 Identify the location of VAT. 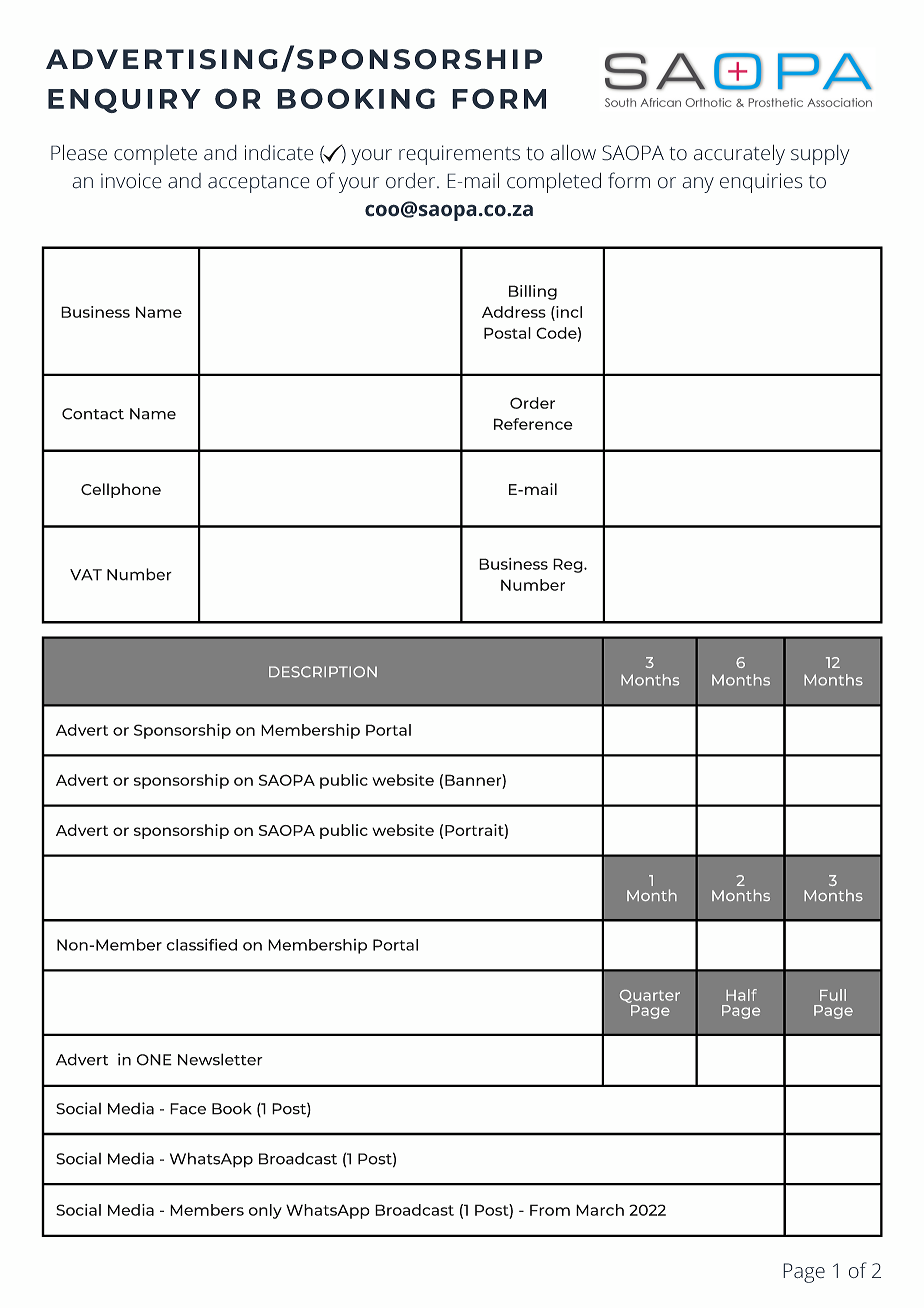
(86, 575).
